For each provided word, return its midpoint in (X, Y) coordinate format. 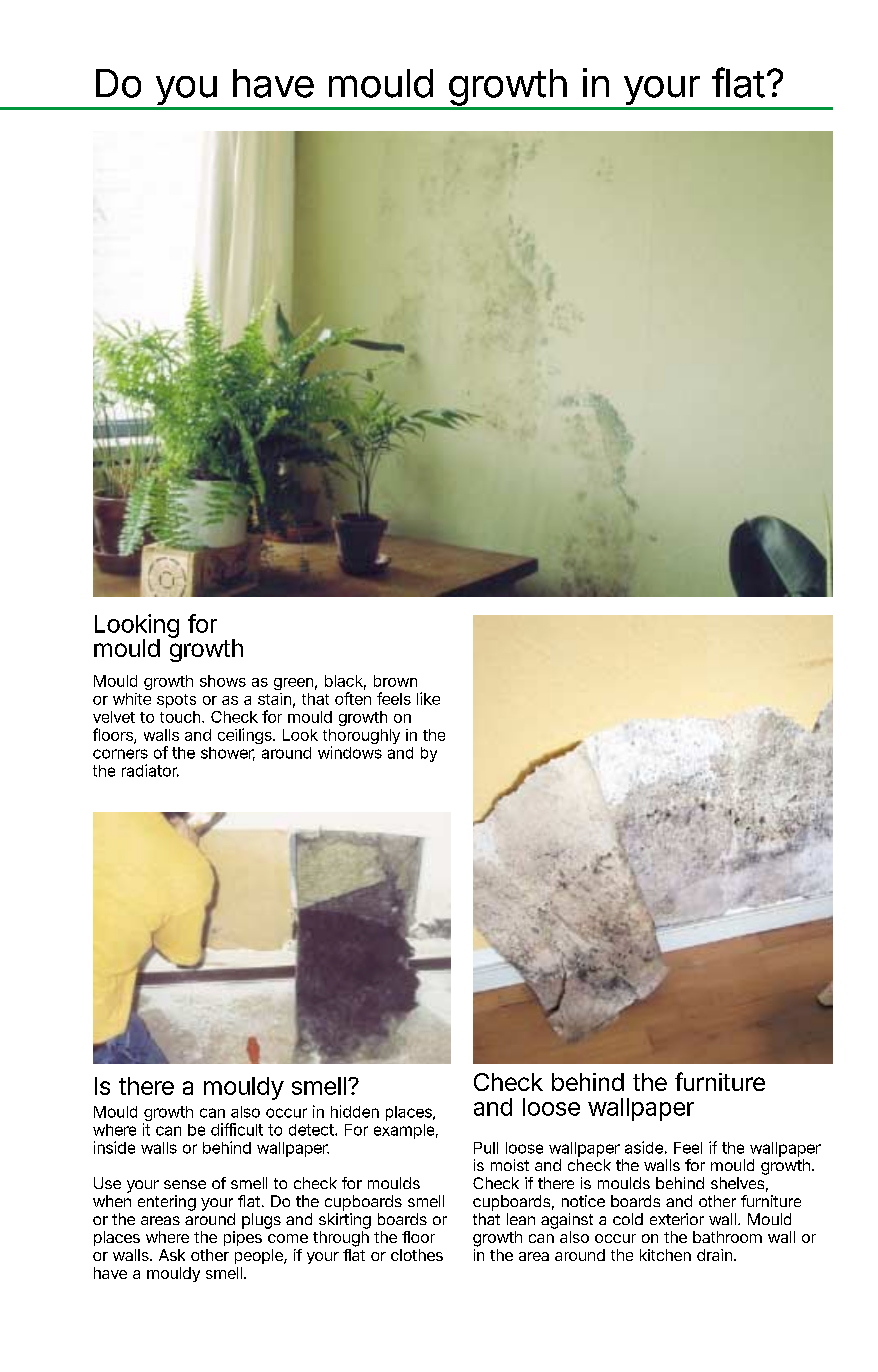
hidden (355, 1111)
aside (644, 1147)
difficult (237, 1129)
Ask (172, 1255)
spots (176, 701)
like (428, 698)
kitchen (665, 1255)
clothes (417, 1255)
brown (395, 681)
